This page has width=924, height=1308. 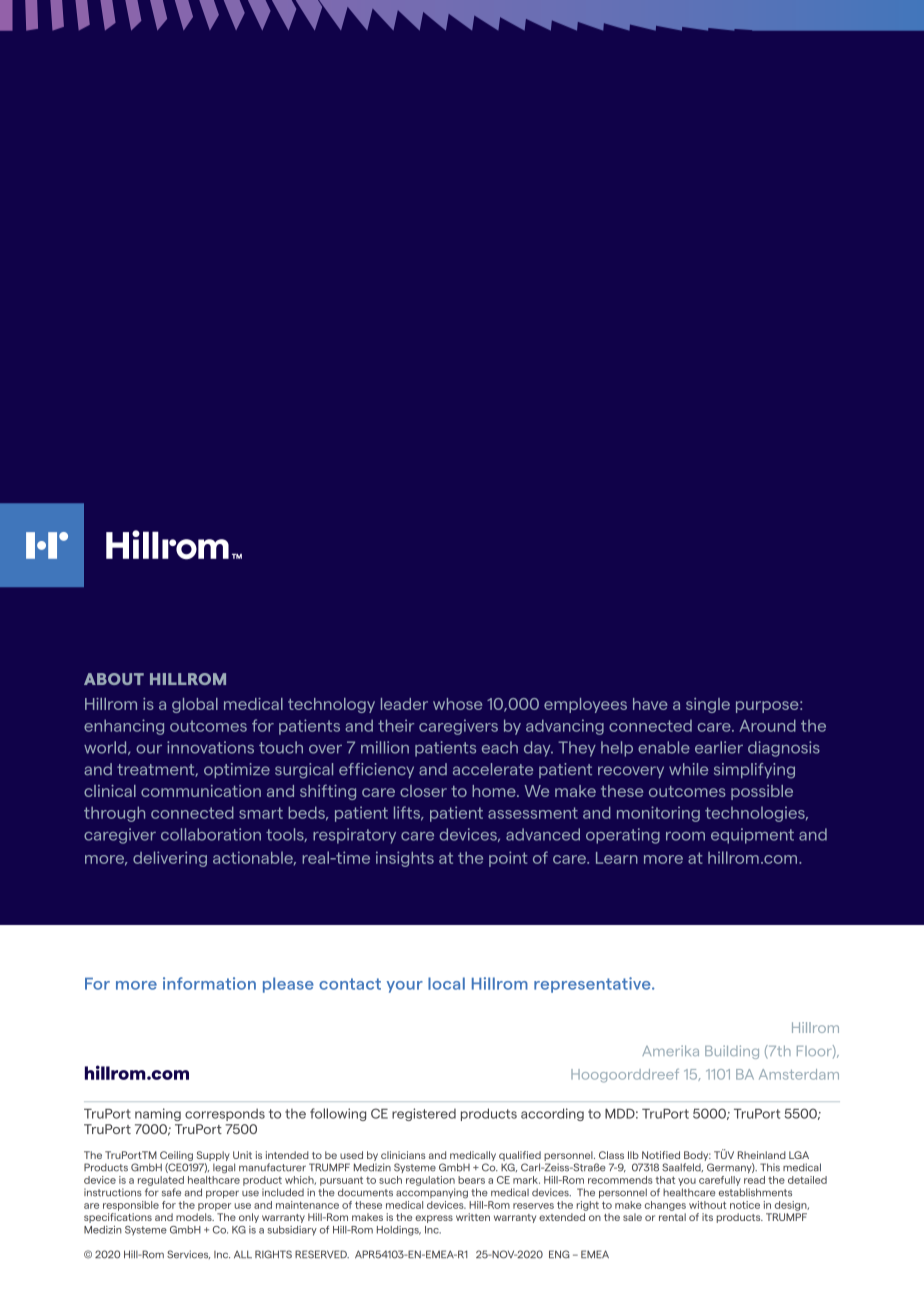 What do you see at coordinates (457, 704) in the page?
I see `whose` at bounding box center [457, 704].
